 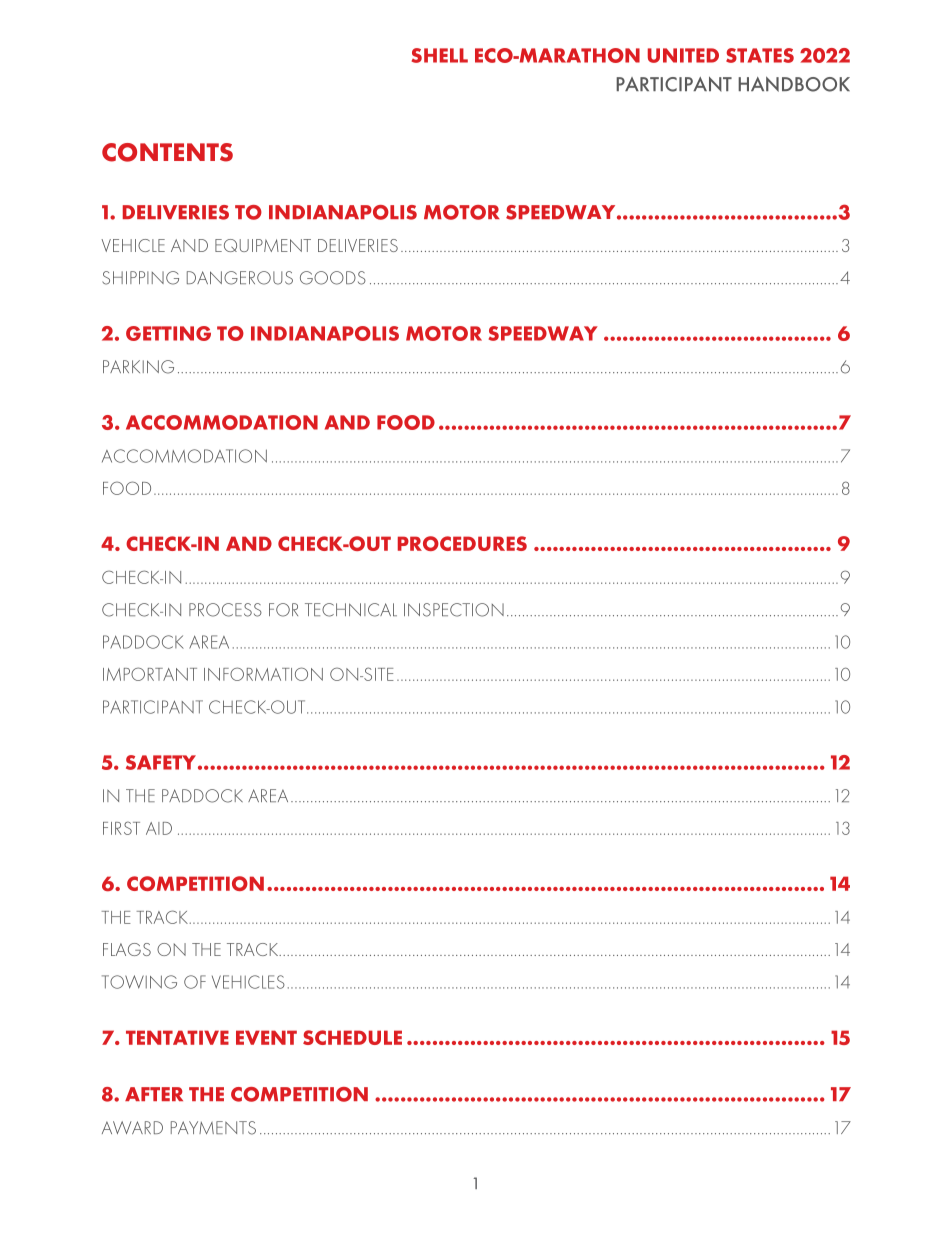 What do you see at coordinates (168, 333) in the image?
I see `GETTING` at bounding box center [168, 333].
